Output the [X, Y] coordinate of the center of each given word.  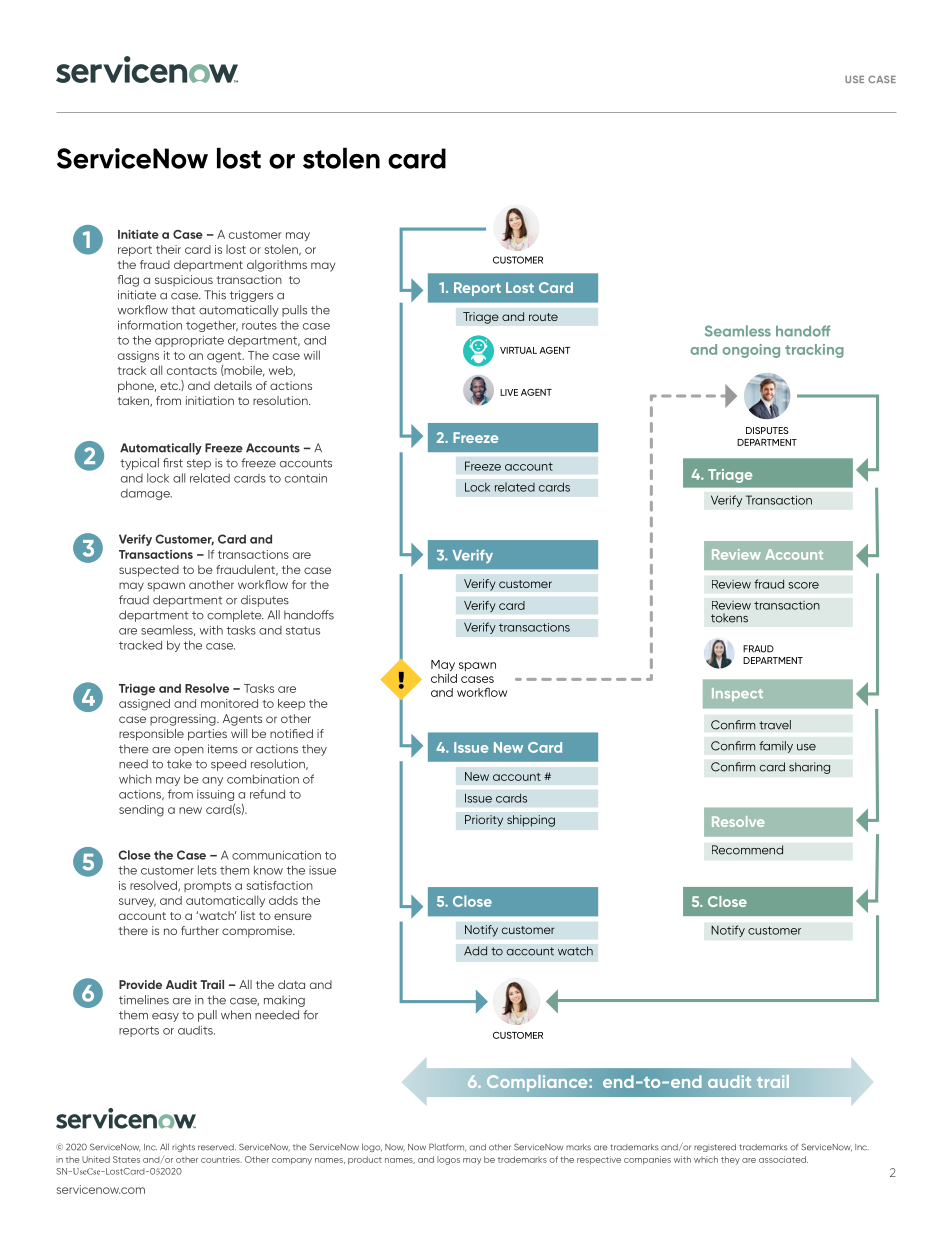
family [776, 747]
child [444, 678]
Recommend [747, 850]
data [291, 984]
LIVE [509, 392]
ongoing [751, 351]
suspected [149, 571]
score [803, 585]
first [173, 463]
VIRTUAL [518, 350]
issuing [215, 795]
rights [183, 1148]
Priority [484, 821]
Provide [140, 984]
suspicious [184, 281]
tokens [729, 618]
